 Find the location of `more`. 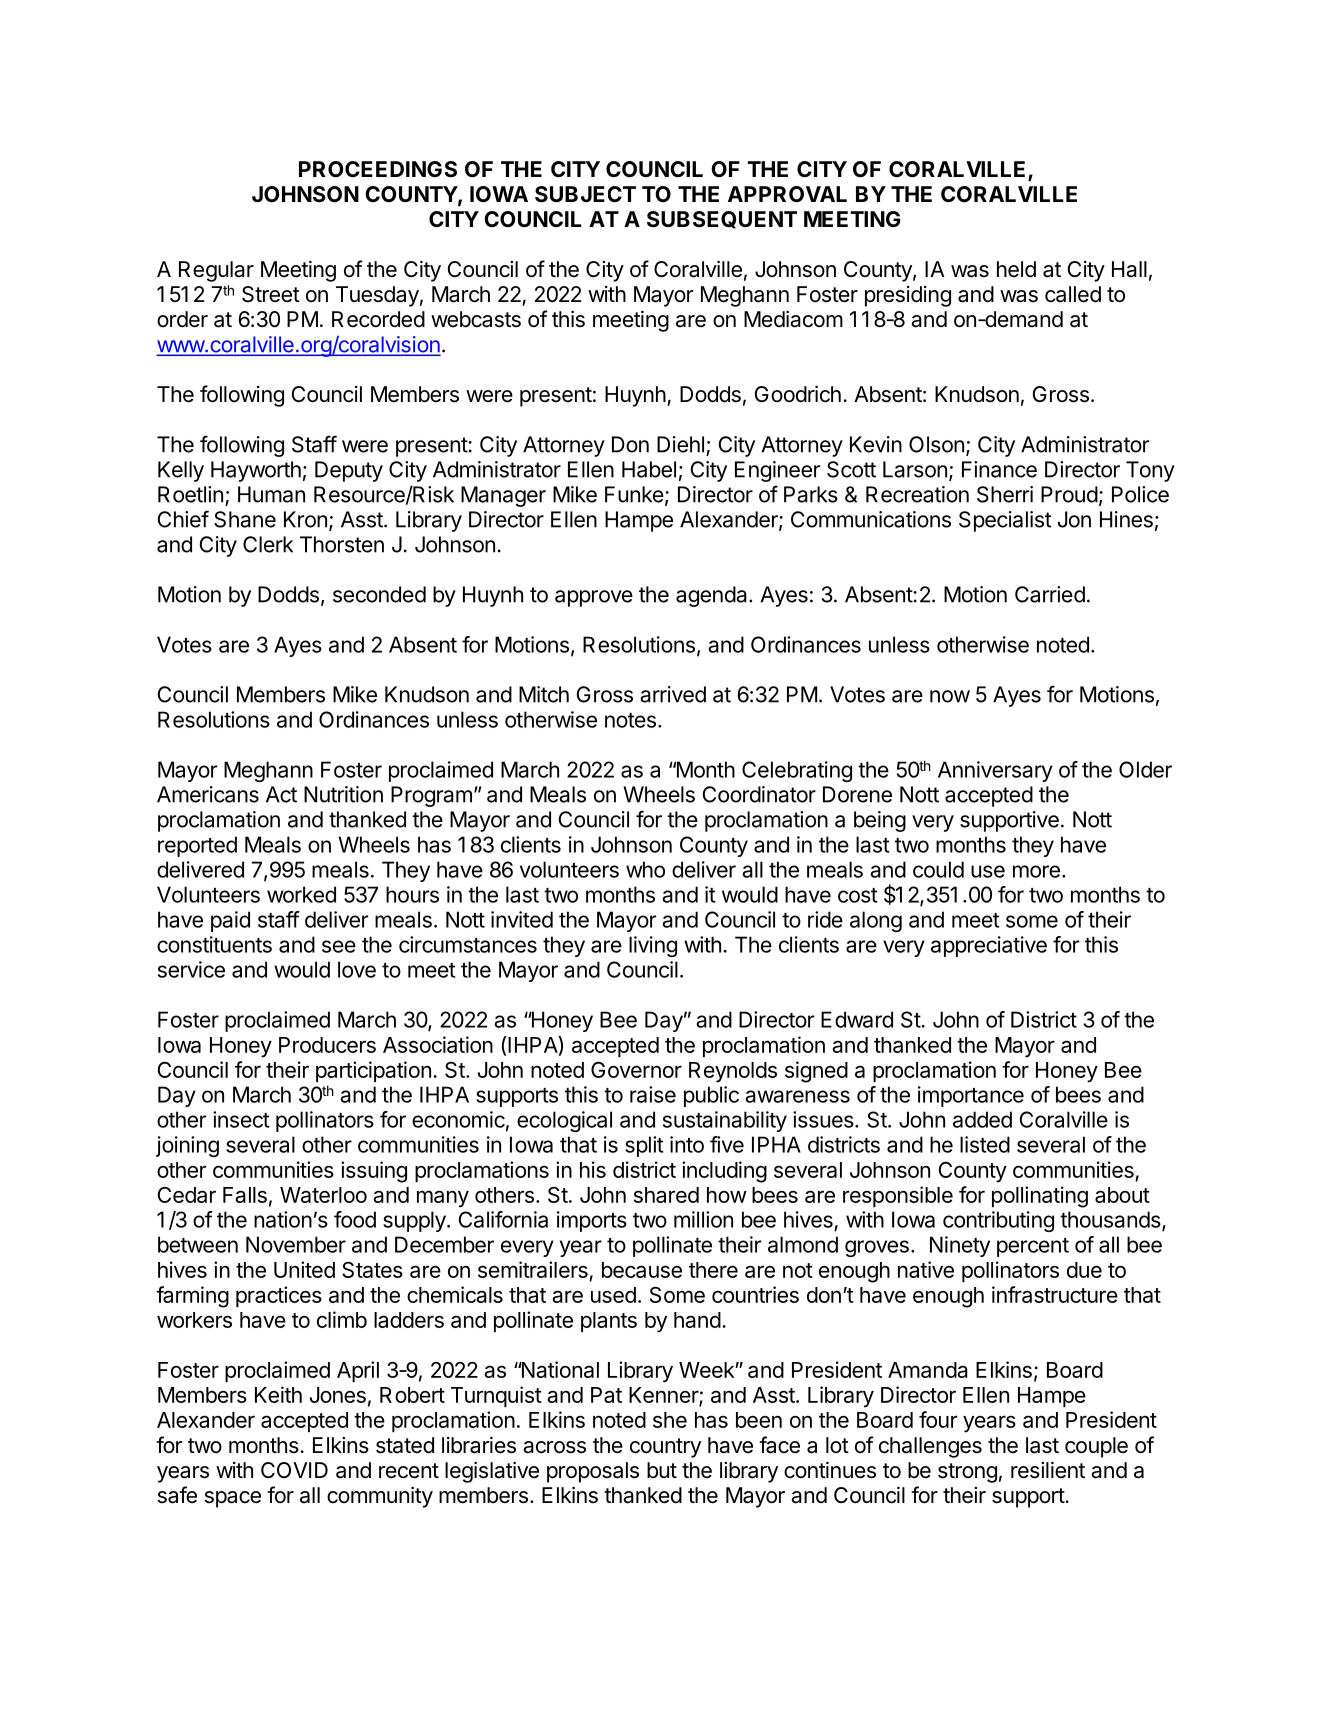

more is located at coordinates (1036, 871).
